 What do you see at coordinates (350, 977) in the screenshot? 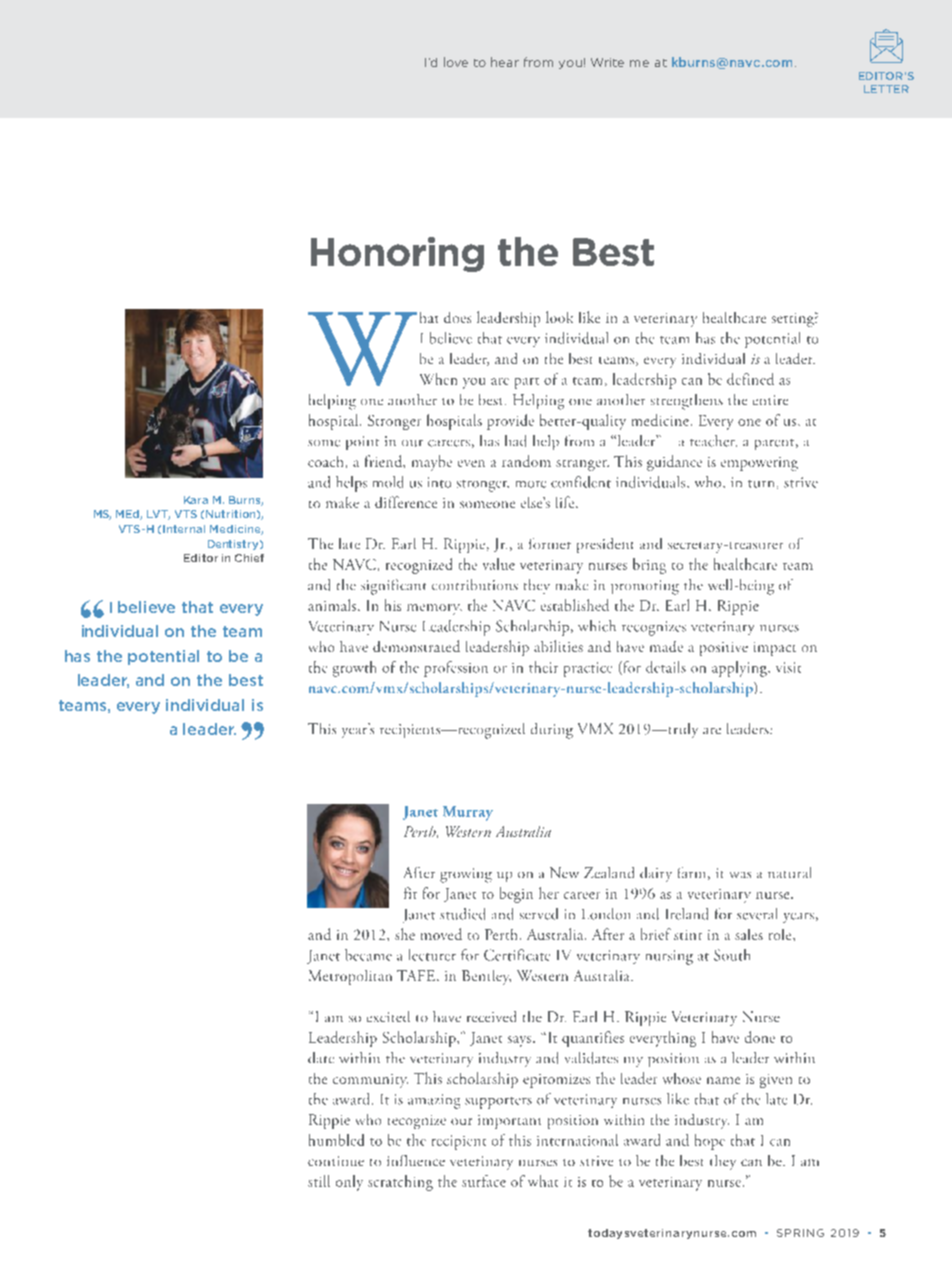
I see `Metropolitan` at bounding box center [350, 977].
